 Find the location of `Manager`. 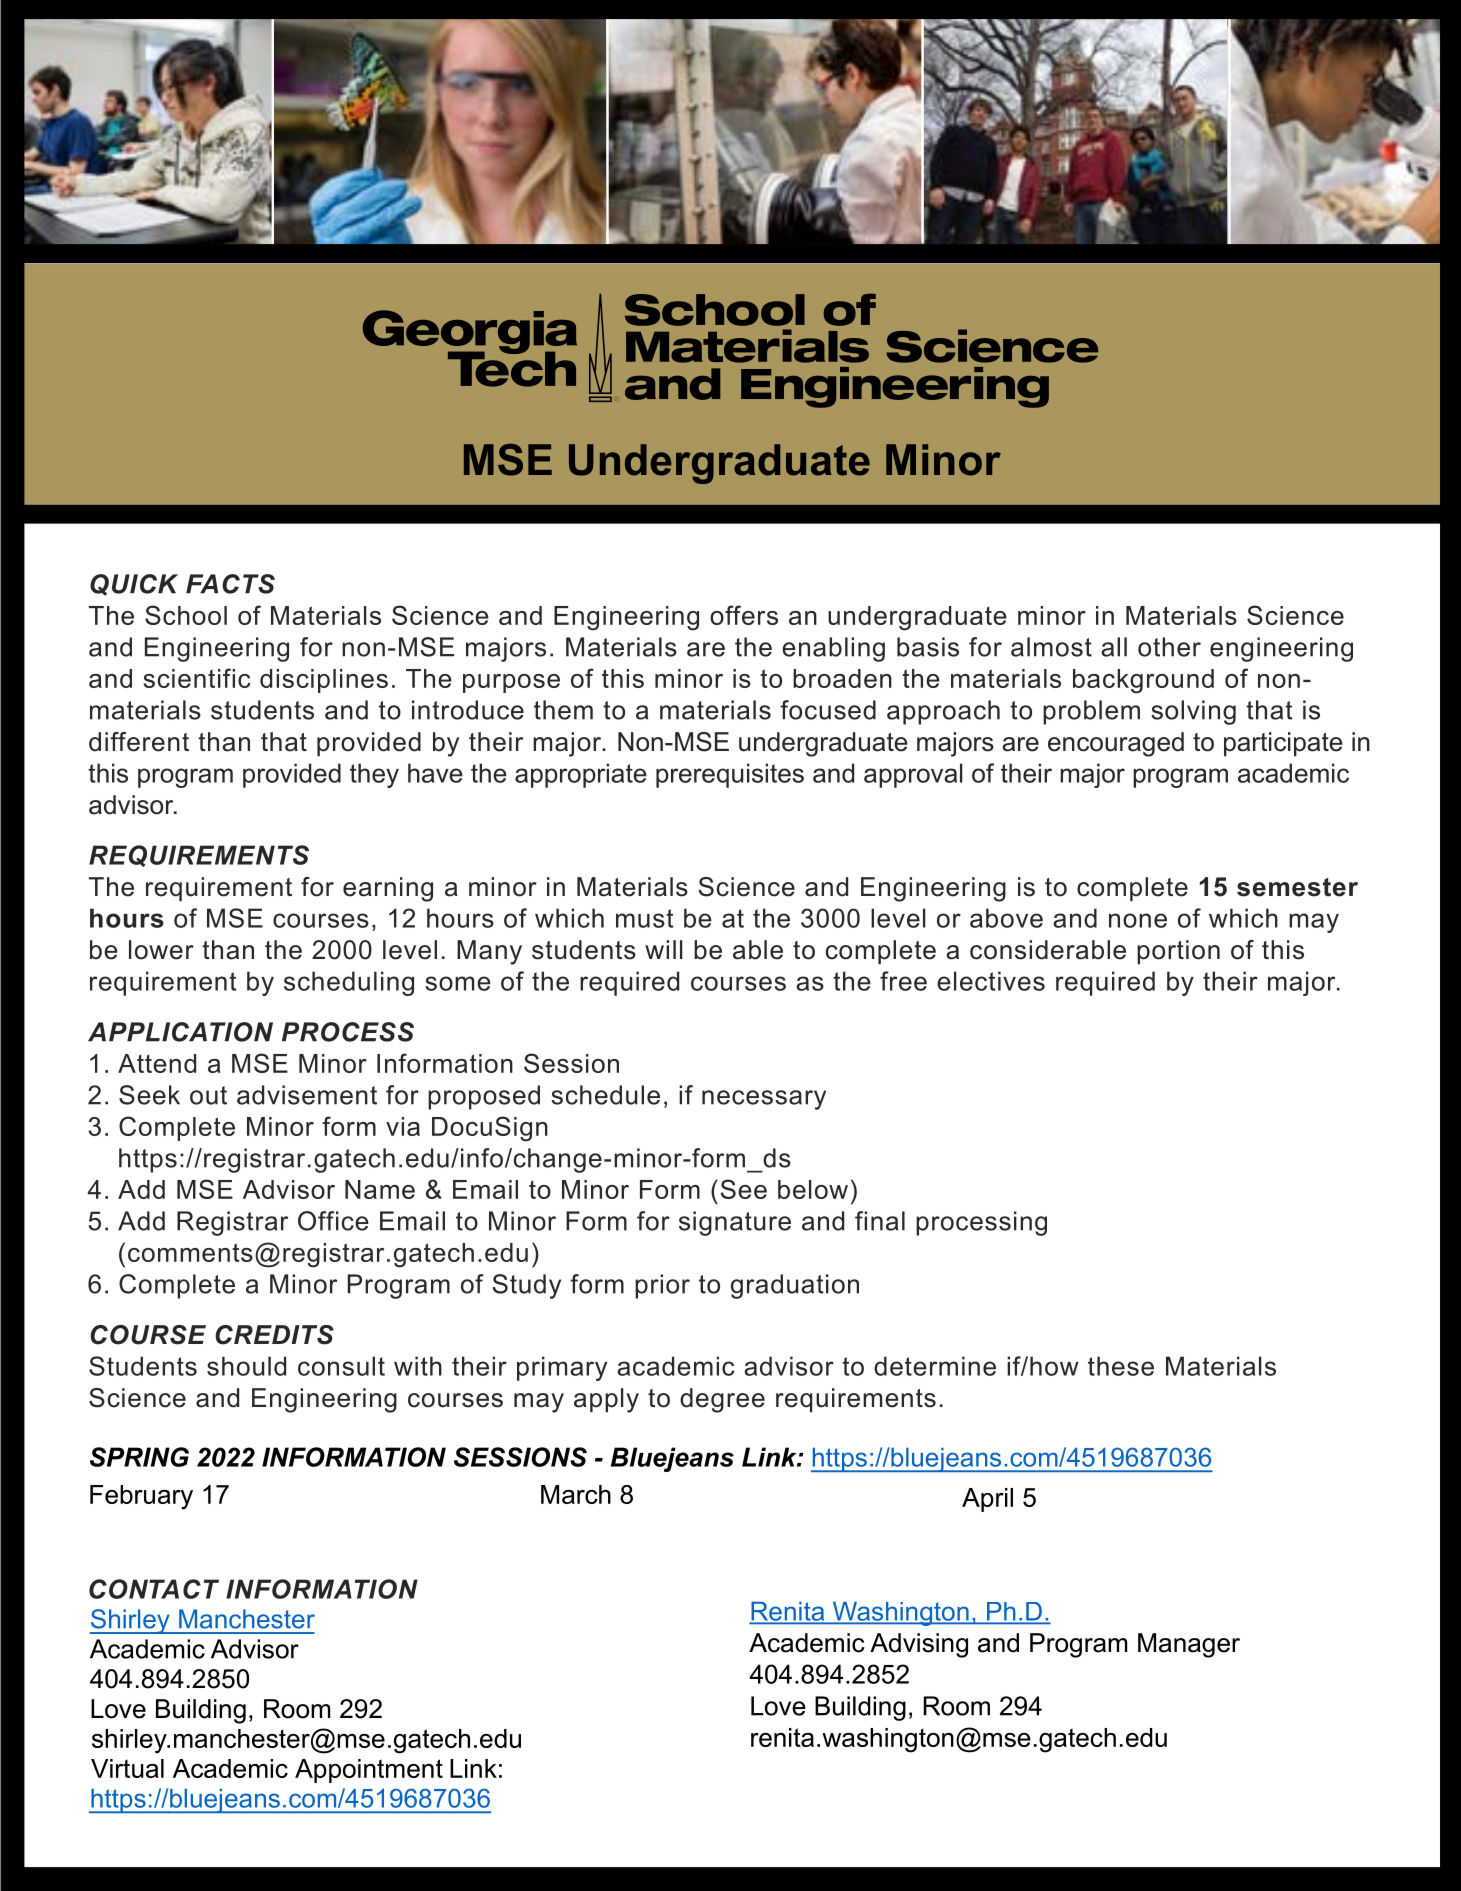

Manager is located at coordinates (1189, 1645).
